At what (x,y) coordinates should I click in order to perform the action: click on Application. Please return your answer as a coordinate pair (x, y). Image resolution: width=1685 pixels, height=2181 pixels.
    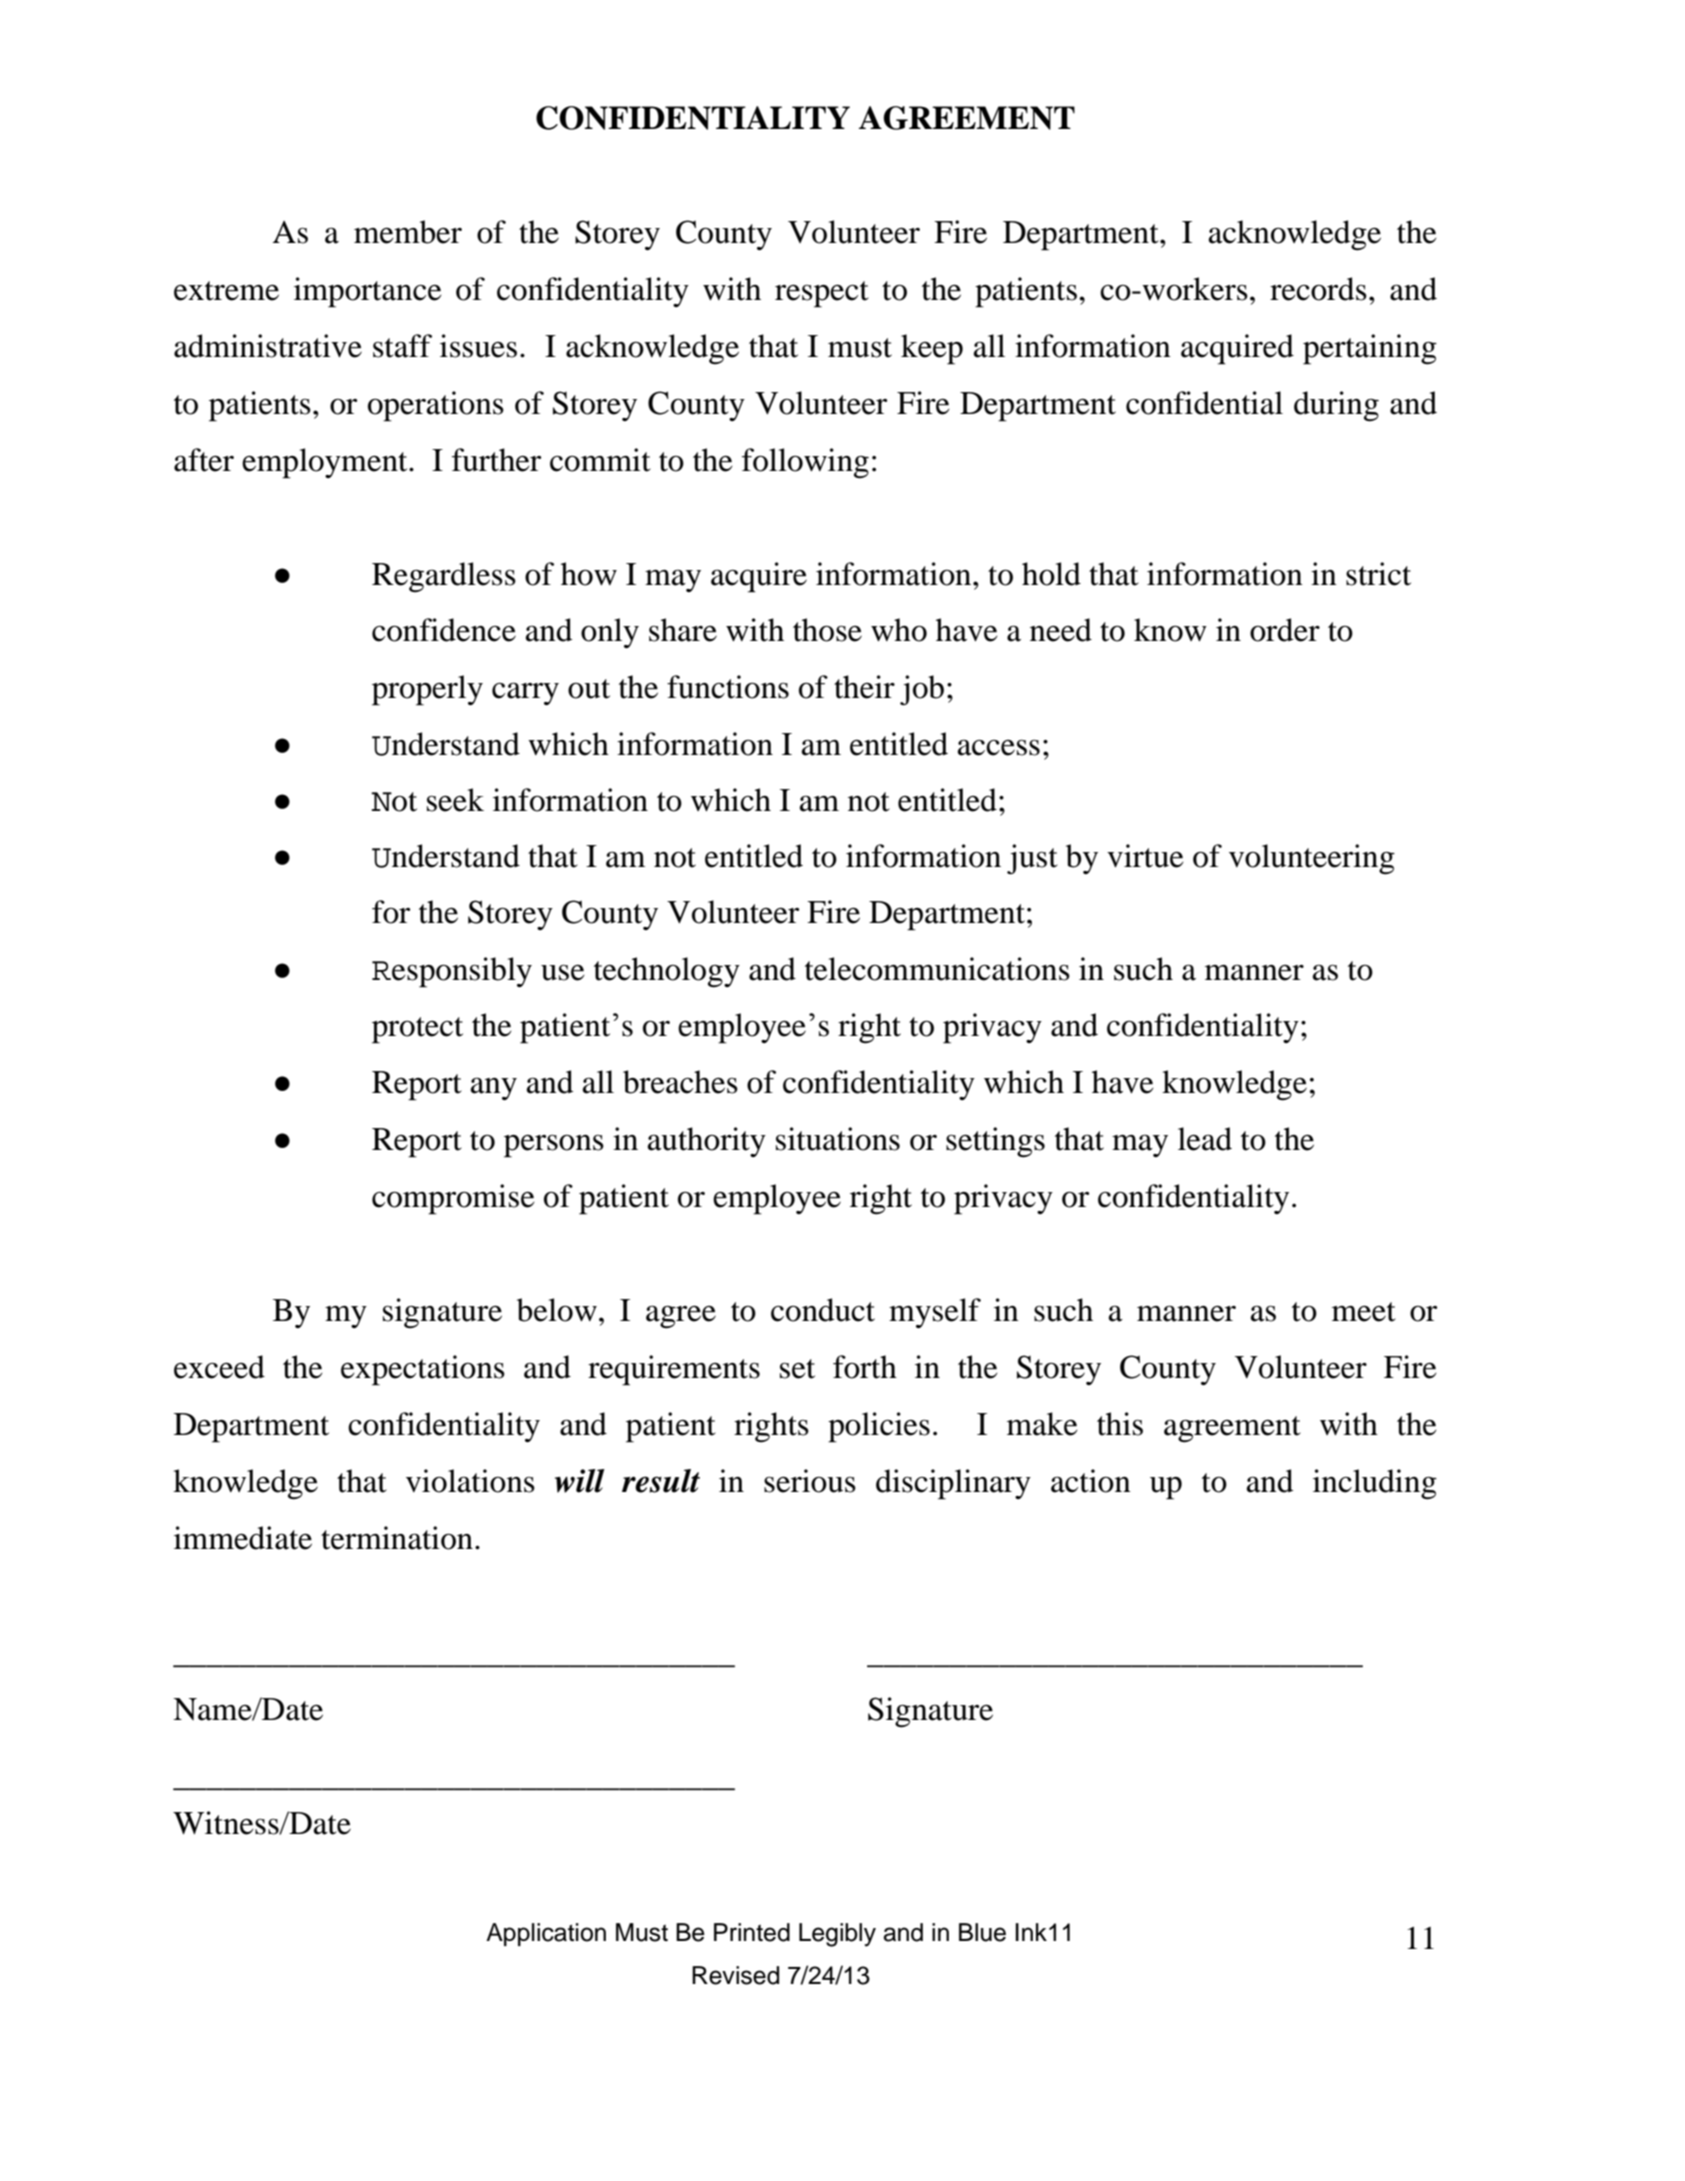
    Looking at the image, I should click on (546, 1934).
